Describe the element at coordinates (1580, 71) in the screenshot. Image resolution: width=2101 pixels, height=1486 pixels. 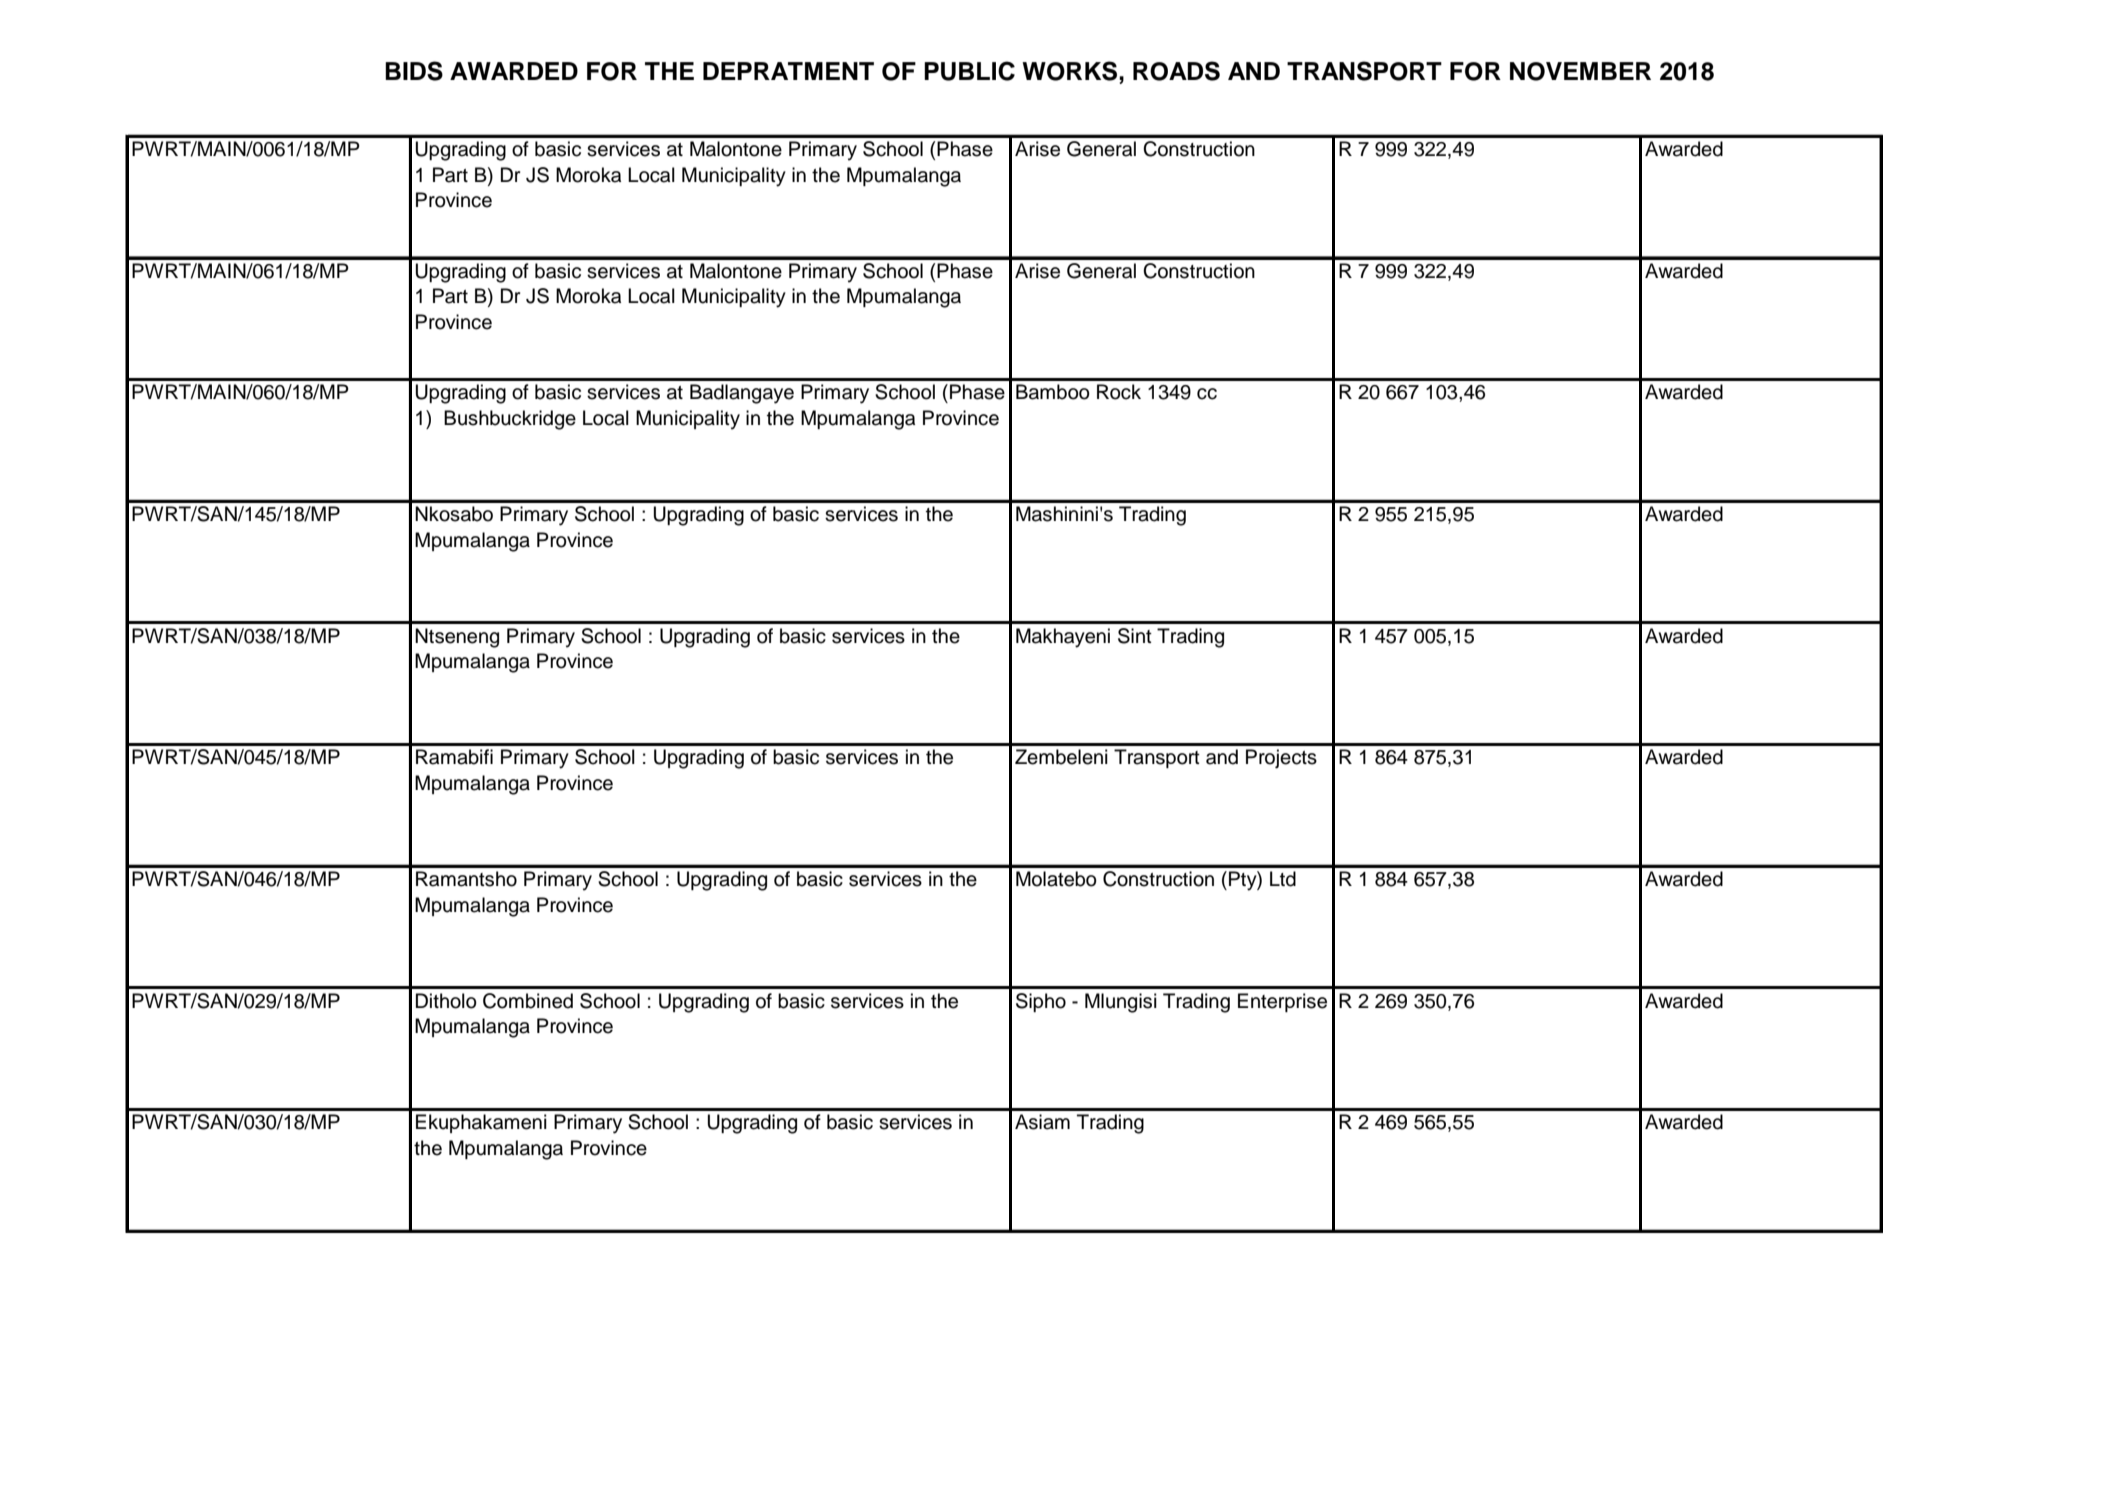
I see `NOVEMBER` at that location.
